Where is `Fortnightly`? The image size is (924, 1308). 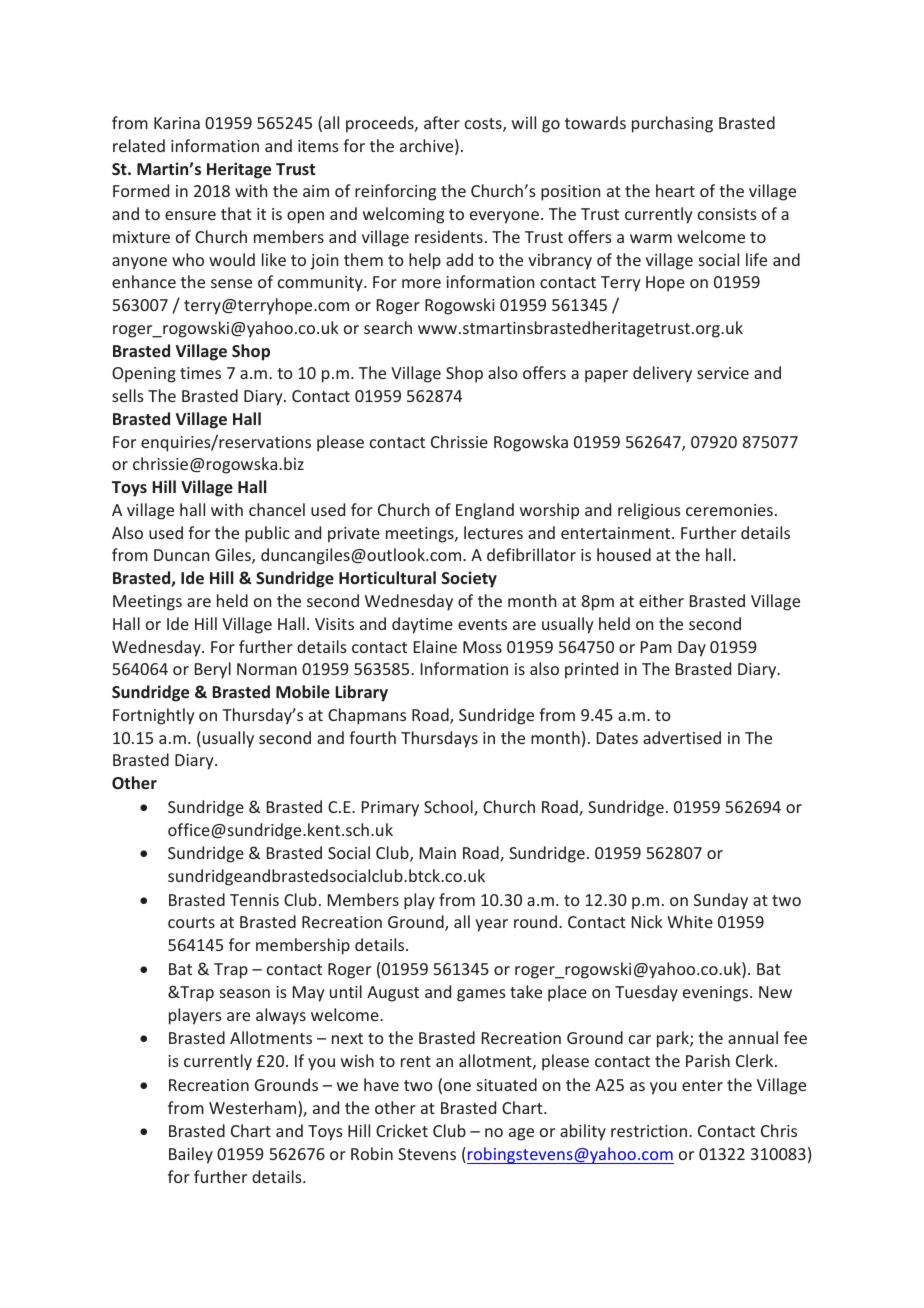 Fortnightly is located at coordinates (153, 716).
